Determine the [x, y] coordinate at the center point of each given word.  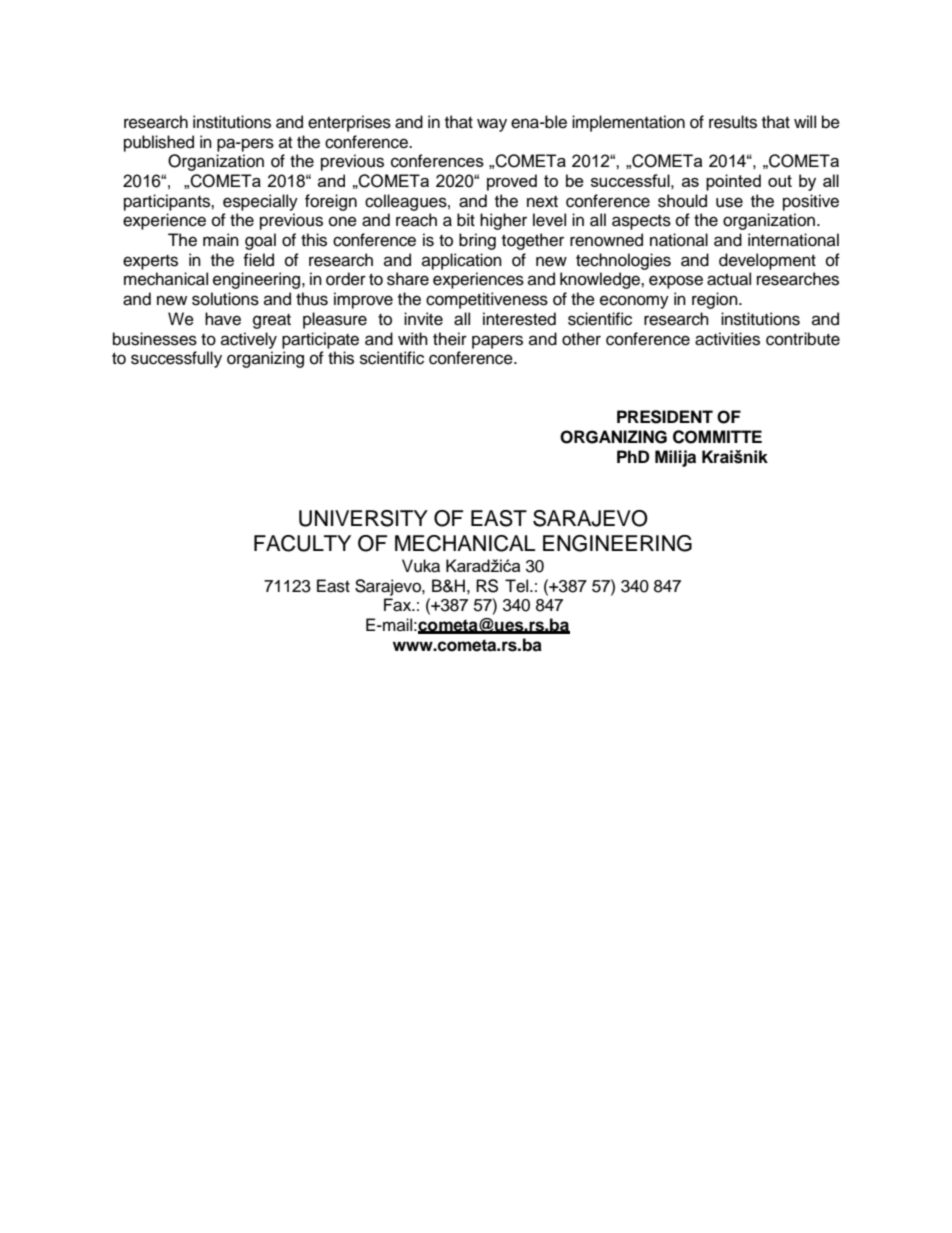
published [159, 143]
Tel [518, 586]
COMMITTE [717, 437]
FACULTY [302, 543]
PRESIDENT [665, 417]
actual [729, 279]
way [492, 125]
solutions [225, 299]
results [733, 122]
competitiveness [487, 300]
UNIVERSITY [363, 518]
